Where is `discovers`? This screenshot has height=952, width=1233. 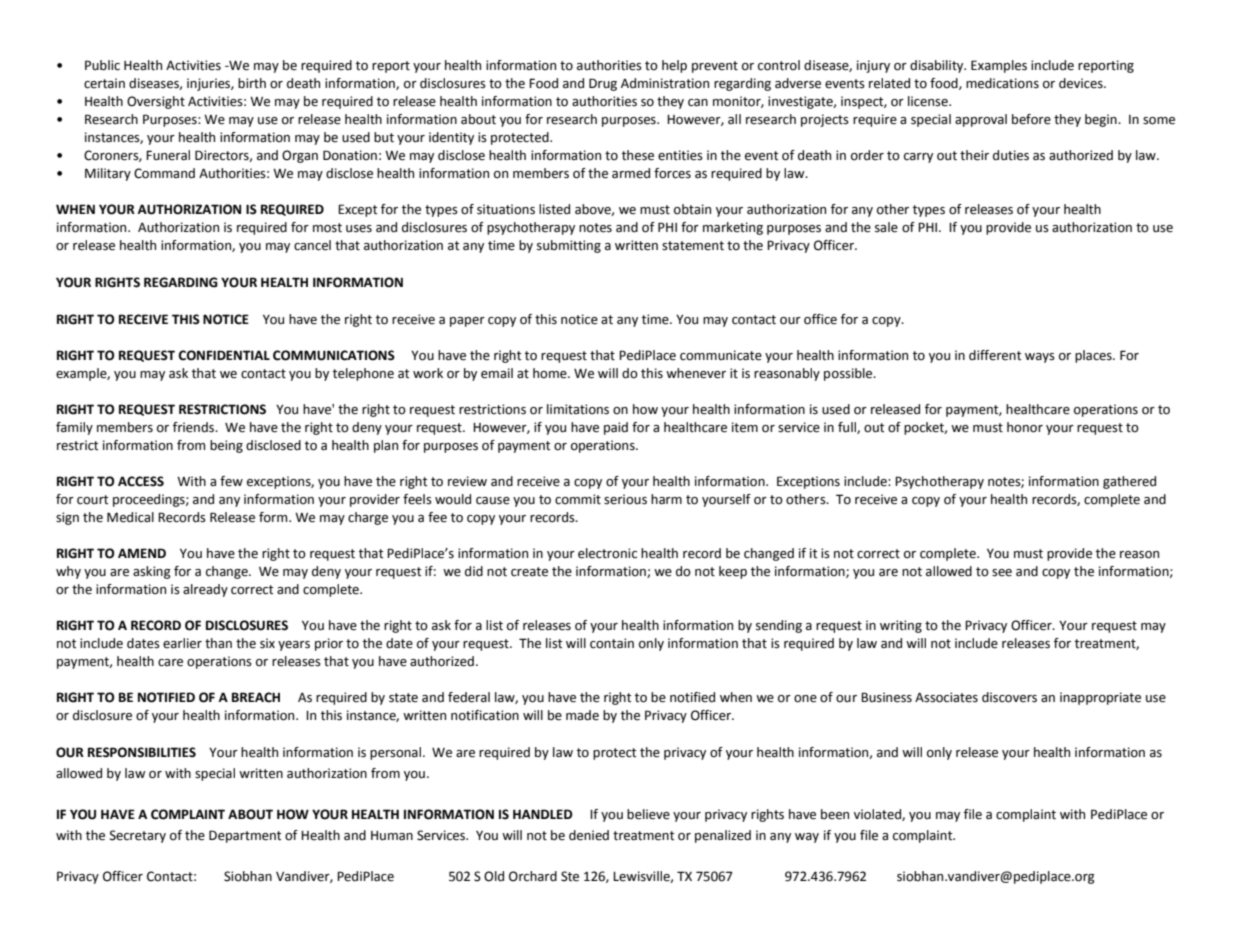
discovers is located at coordinates (1009, 697).
